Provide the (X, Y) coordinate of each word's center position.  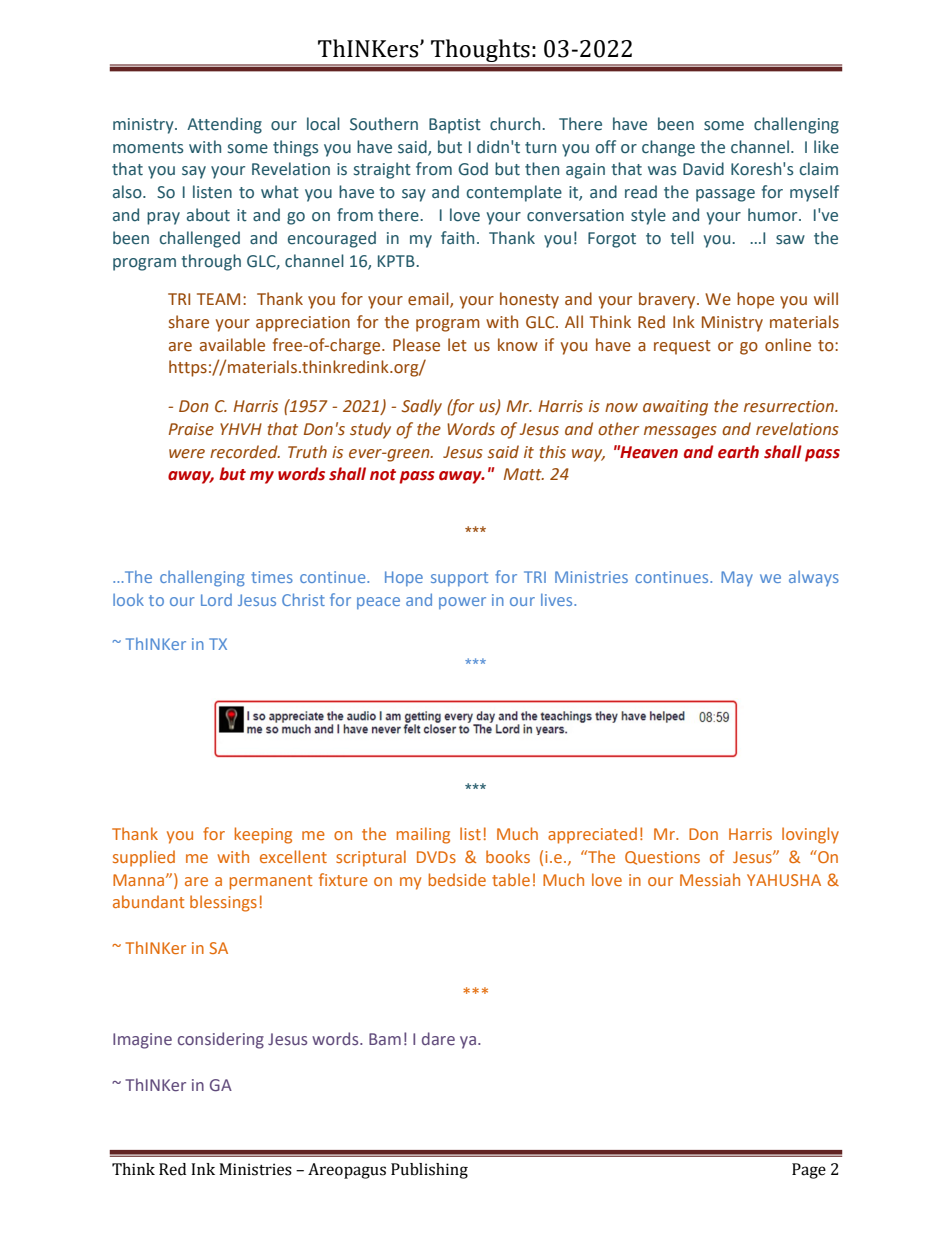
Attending (224, 125)
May (737, 578)
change (668, 148)
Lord (216, 600)
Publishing (429, 1171)
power (462, 603)
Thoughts (480, 52)
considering (221, 1040)
